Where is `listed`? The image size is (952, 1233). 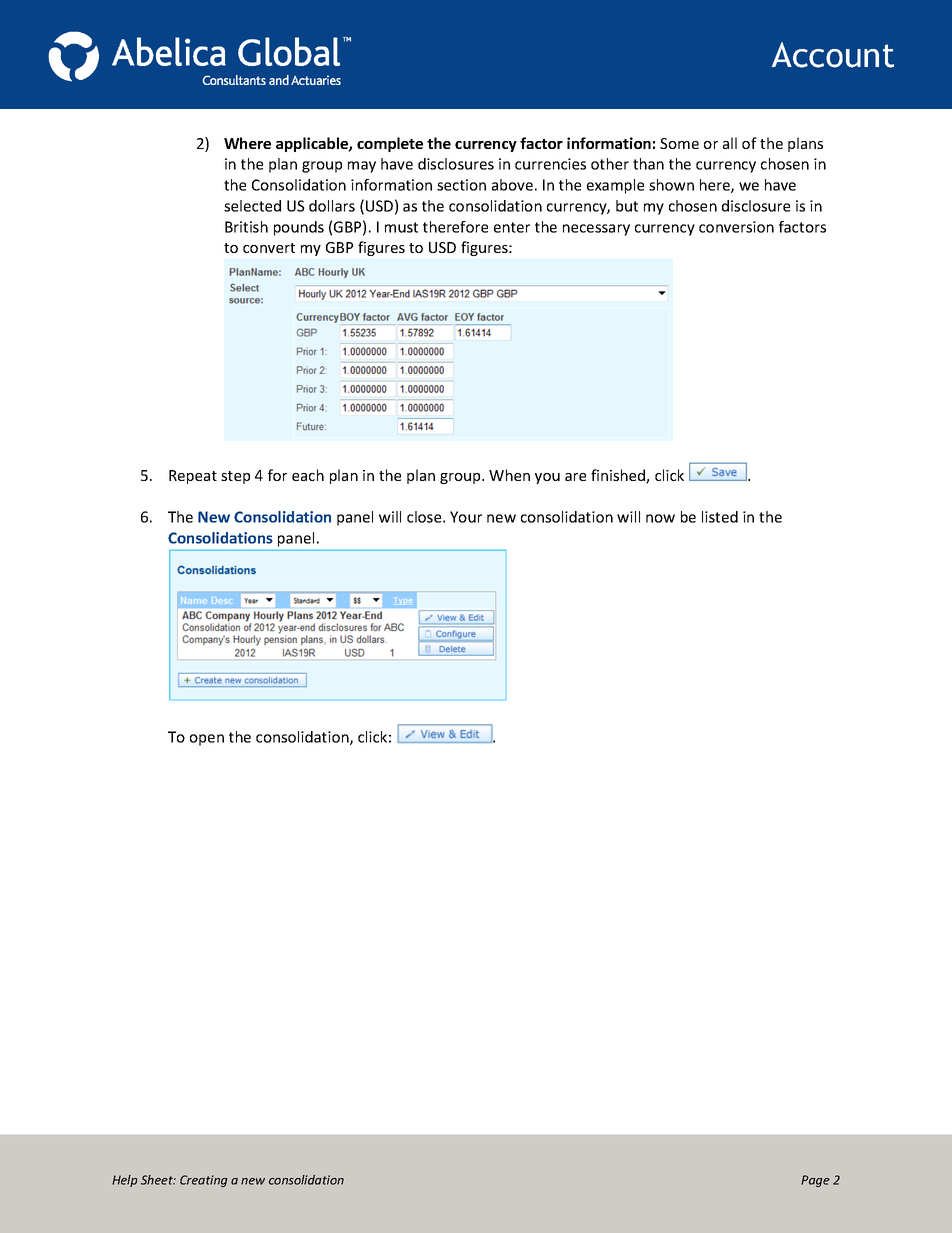 listed is located at coordinates (720, 517).
